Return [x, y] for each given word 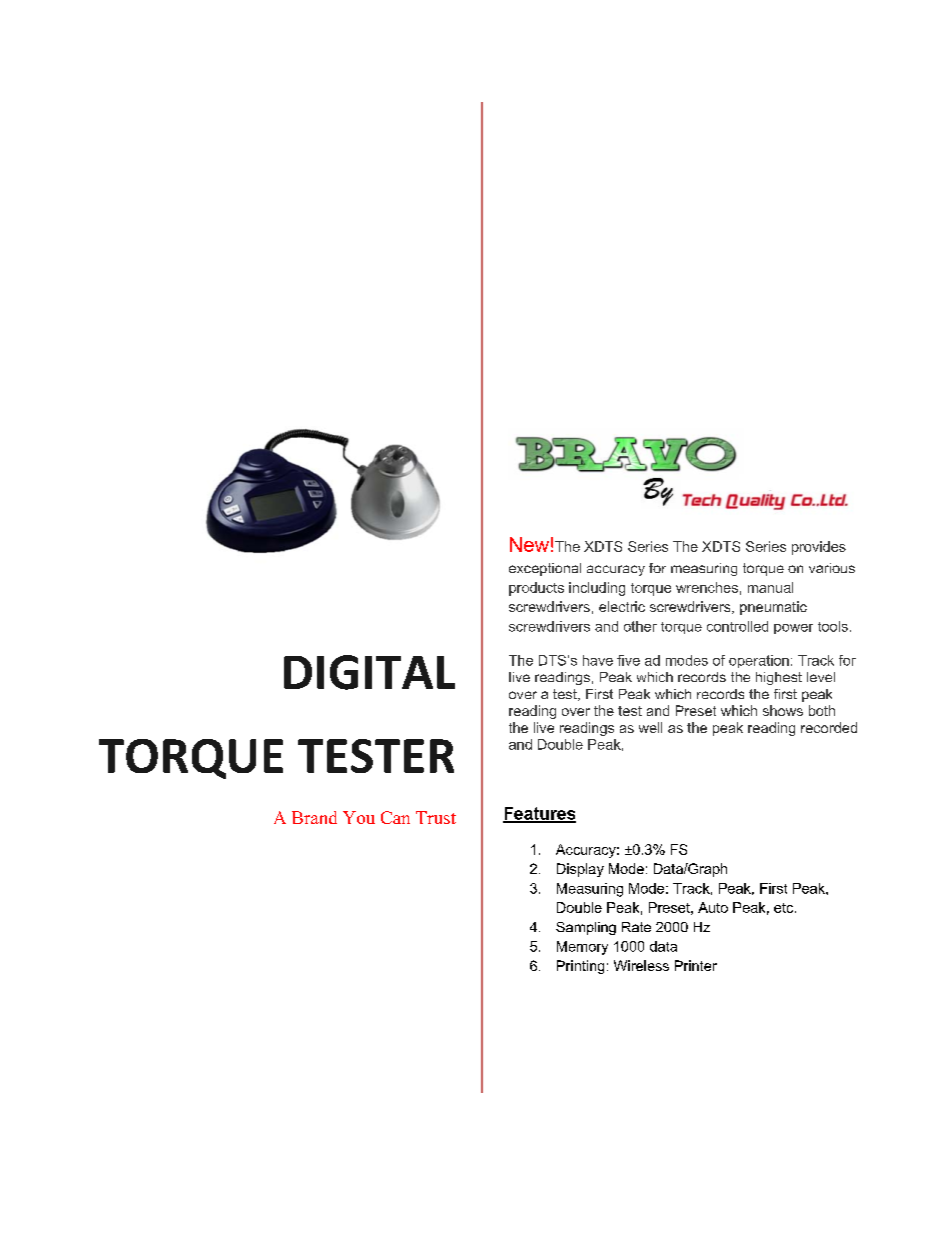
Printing [580, 967]
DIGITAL [369, 672]
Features [539, 814]
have [598, 660]
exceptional [545, 569]
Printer [696, 965]
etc [785, 908]
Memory [582, 948]
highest [779, 678]
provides [819, 548]
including [597, 589]
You [359, 817]
